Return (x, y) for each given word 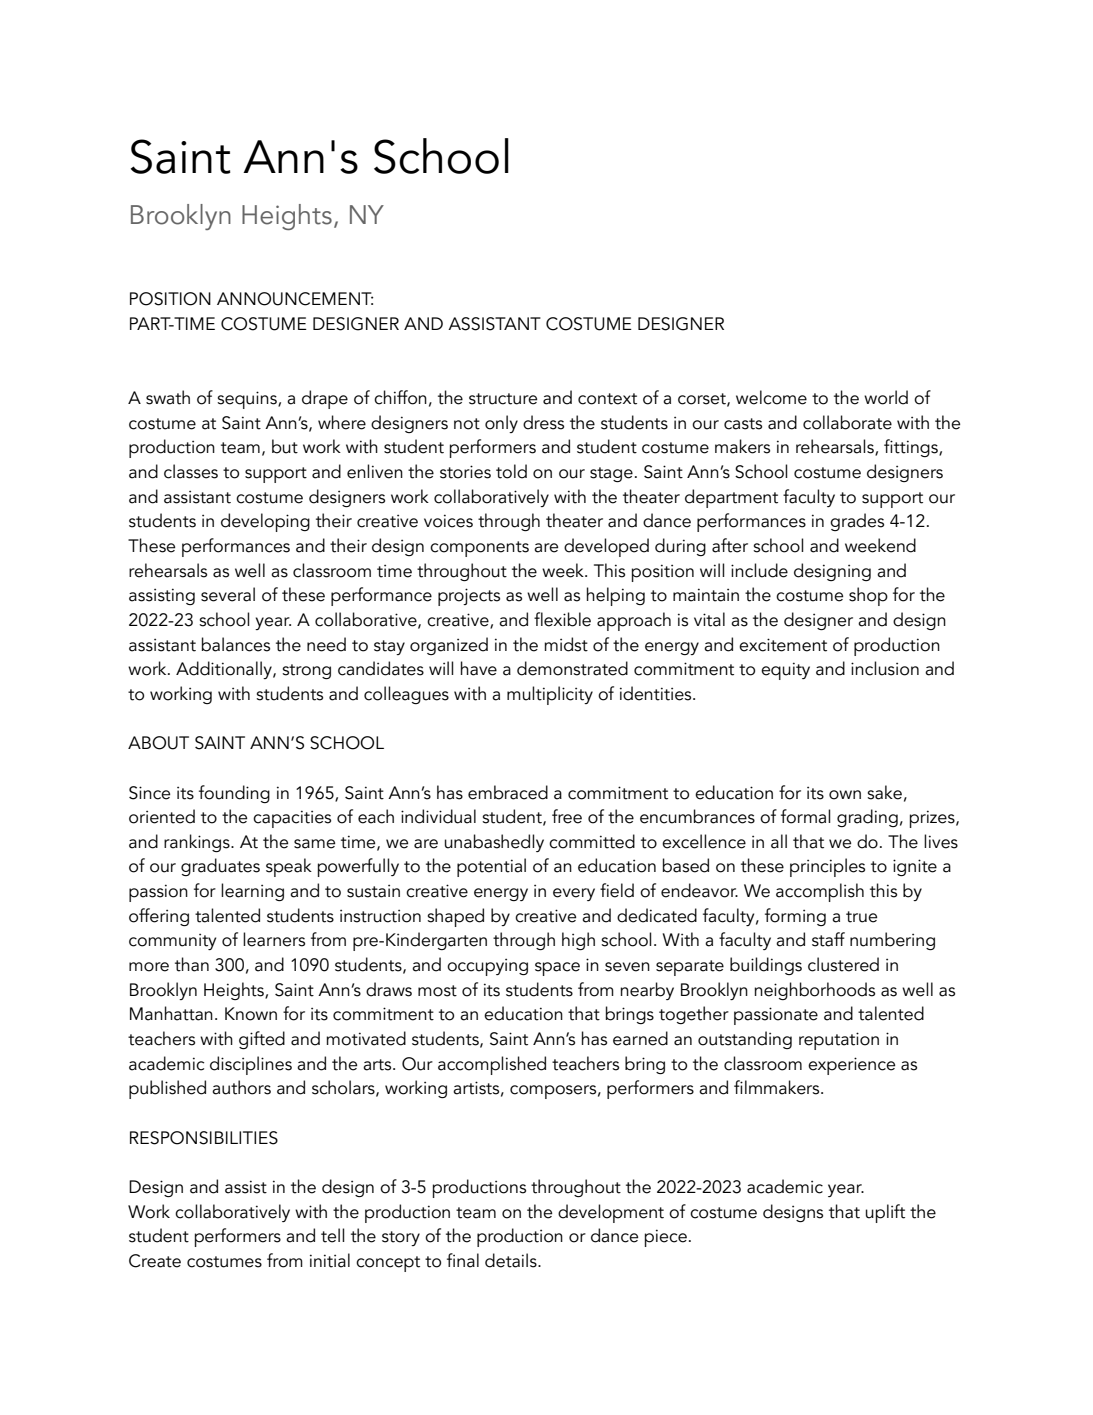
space (557, 969)
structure (503, 399)
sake (884, 792)
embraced (508, 792)
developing (265, 522)
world (886, 397)
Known (251, 1014)
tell (333, 1235)
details (512, 1260)
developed (606, 547)
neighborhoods (814, 991)
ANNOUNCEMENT (295, 299)
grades (857, 522)
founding (234, 794)
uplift (885, 1213)
